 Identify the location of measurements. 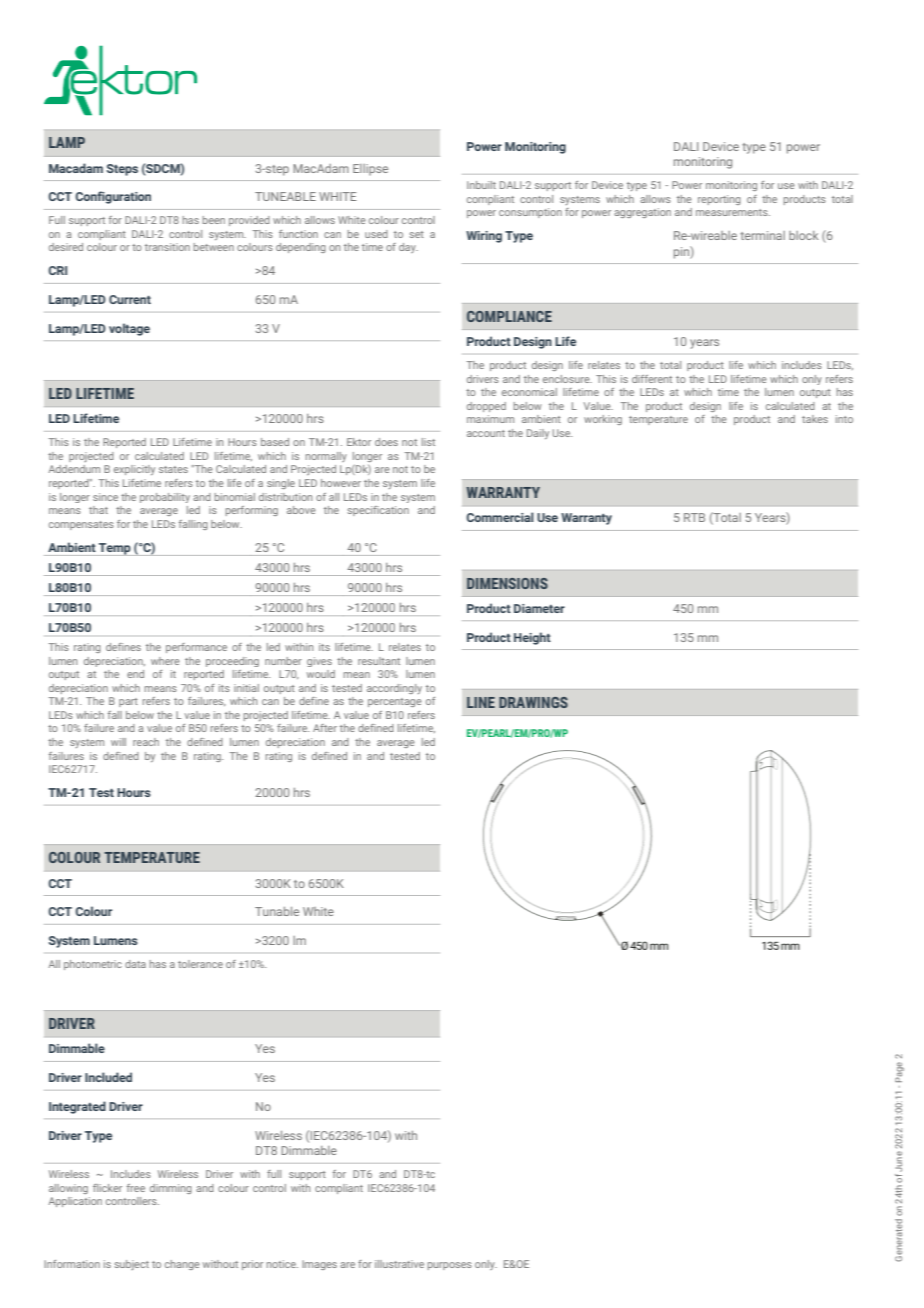
(733, 212).
